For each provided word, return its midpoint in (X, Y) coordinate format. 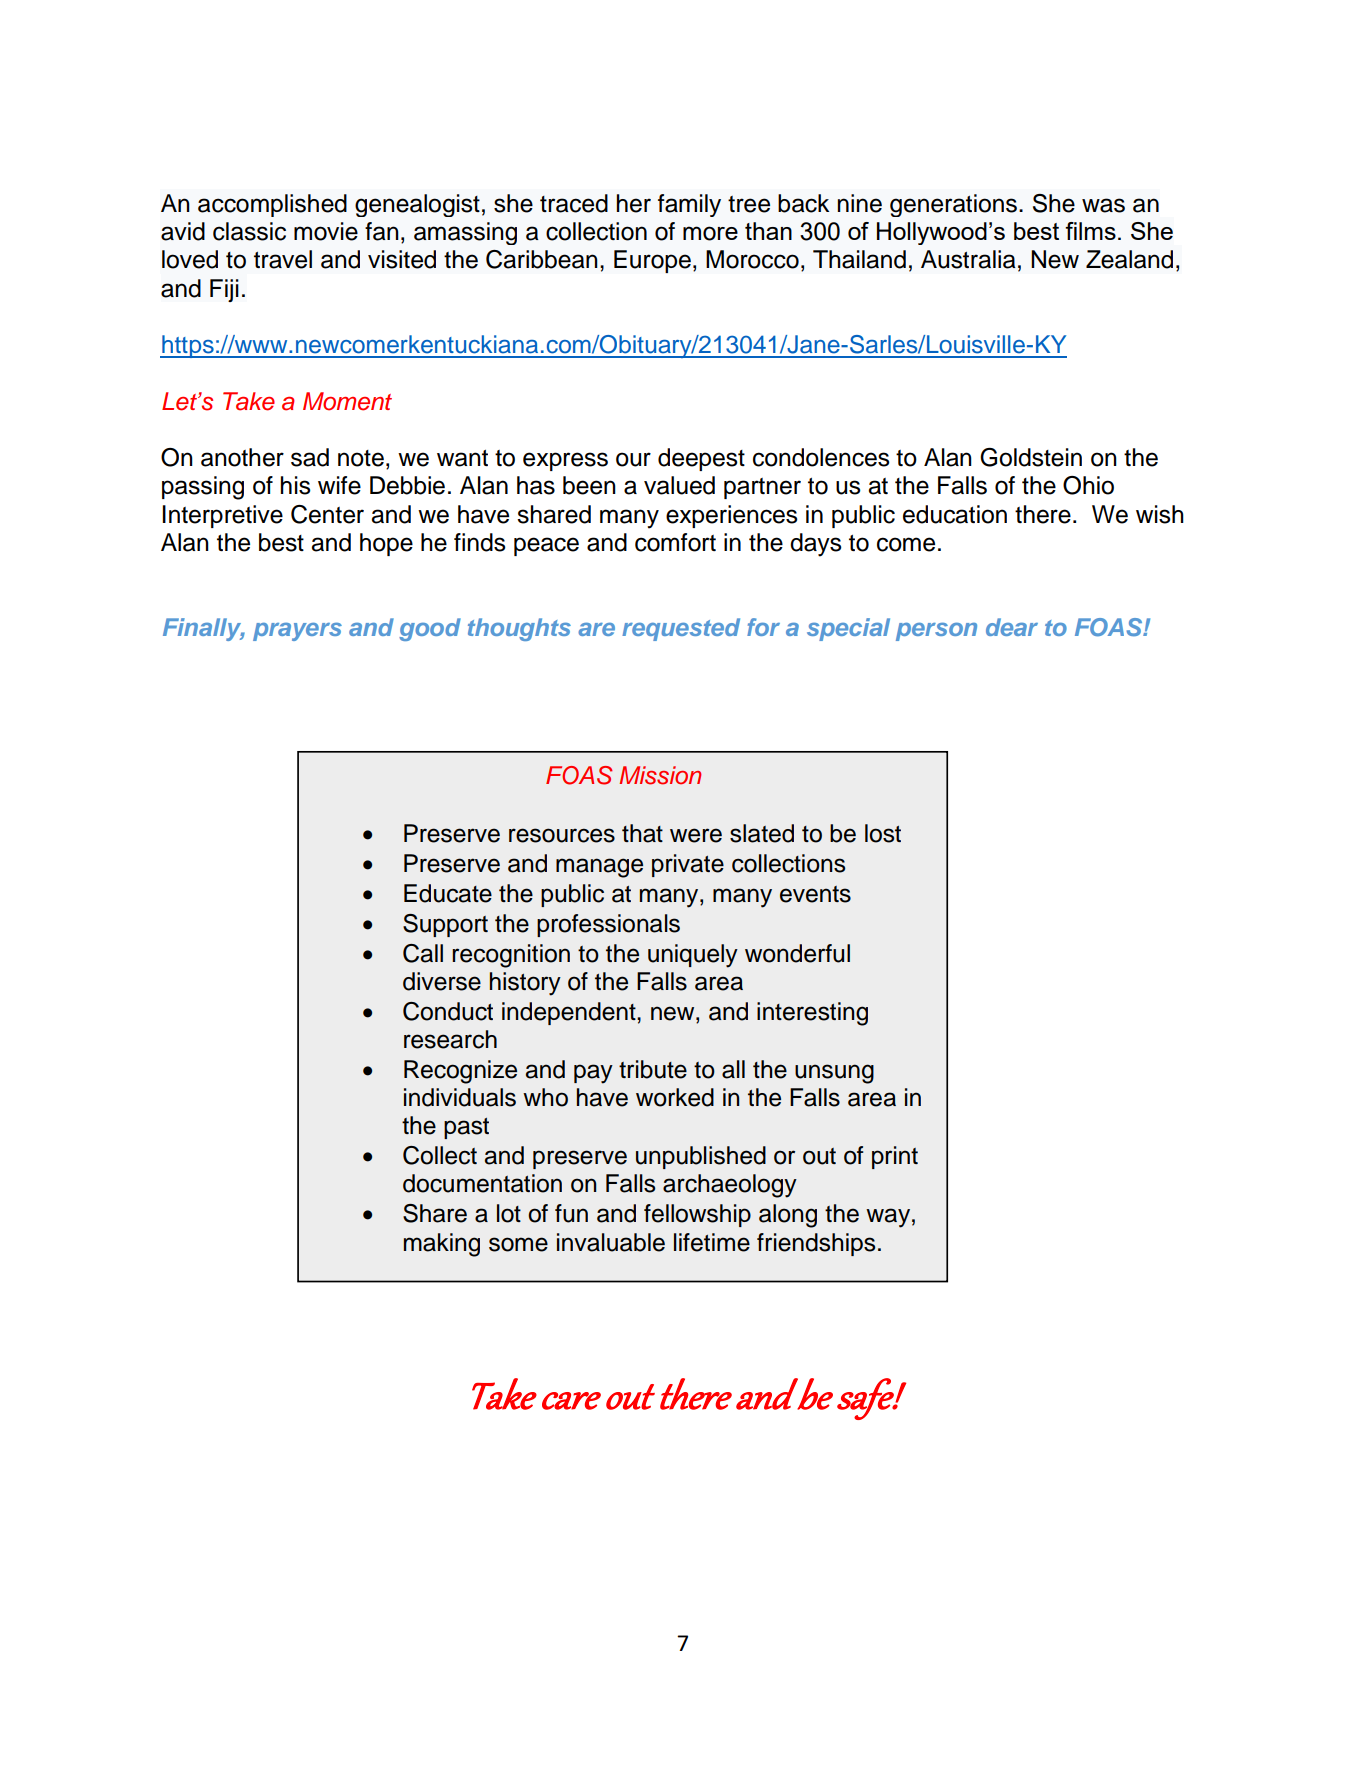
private (688, 865)
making (442, 1245)
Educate (448, 893)
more (710, 233)
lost (883, 833)
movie (326, 231)
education (955, 514)
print (895, 1157)
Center (327, 514)
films (1090, 231)
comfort (675, 542)
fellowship (697, 1215)
